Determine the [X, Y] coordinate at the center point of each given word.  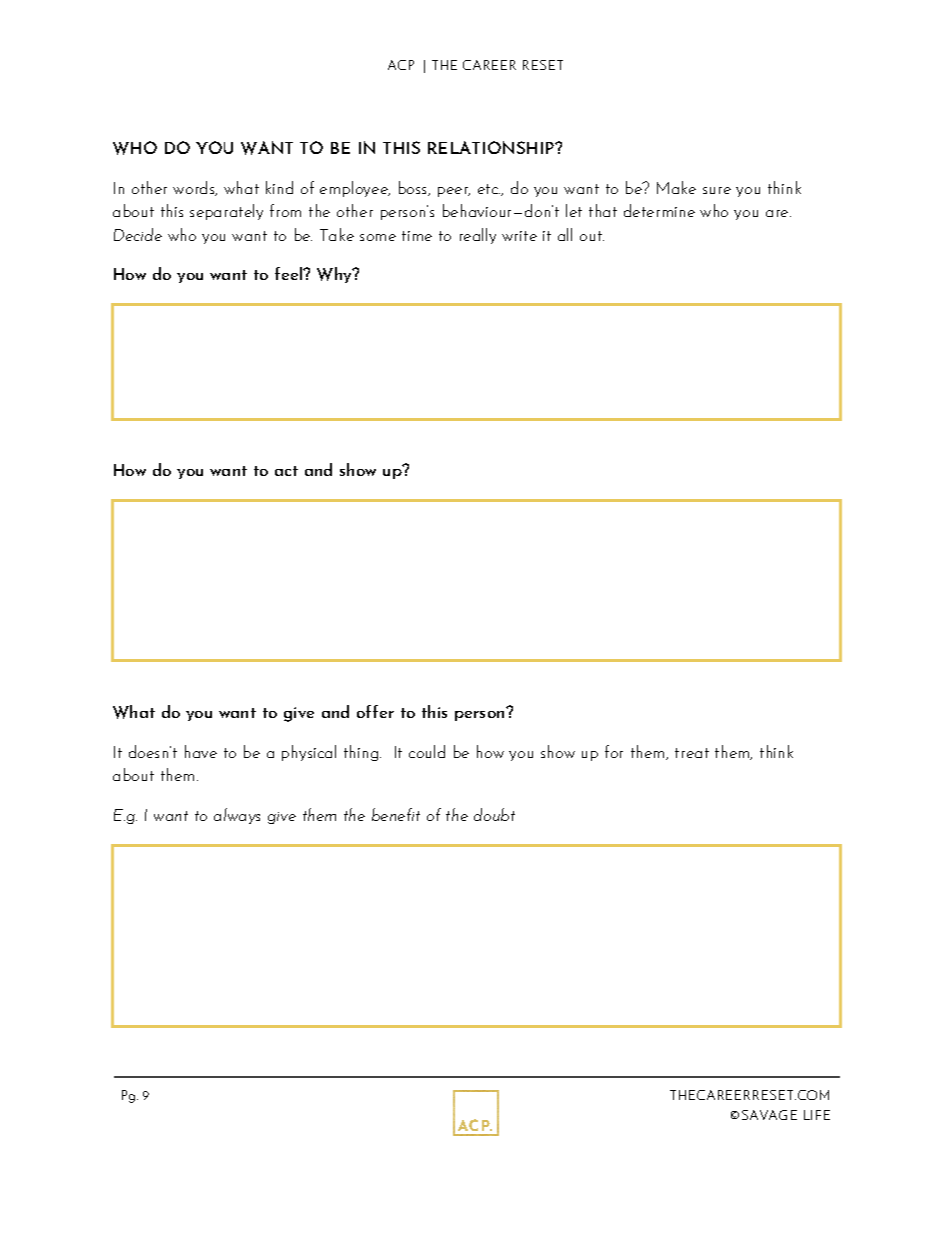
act [286, 471]
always [237, 816]
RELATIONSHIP [492, 147]
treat [692, 753]
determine [659, 210]
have [201, 751]
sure [717, 190]
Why [335, 275]
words [195, 188]
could [427, 751]
